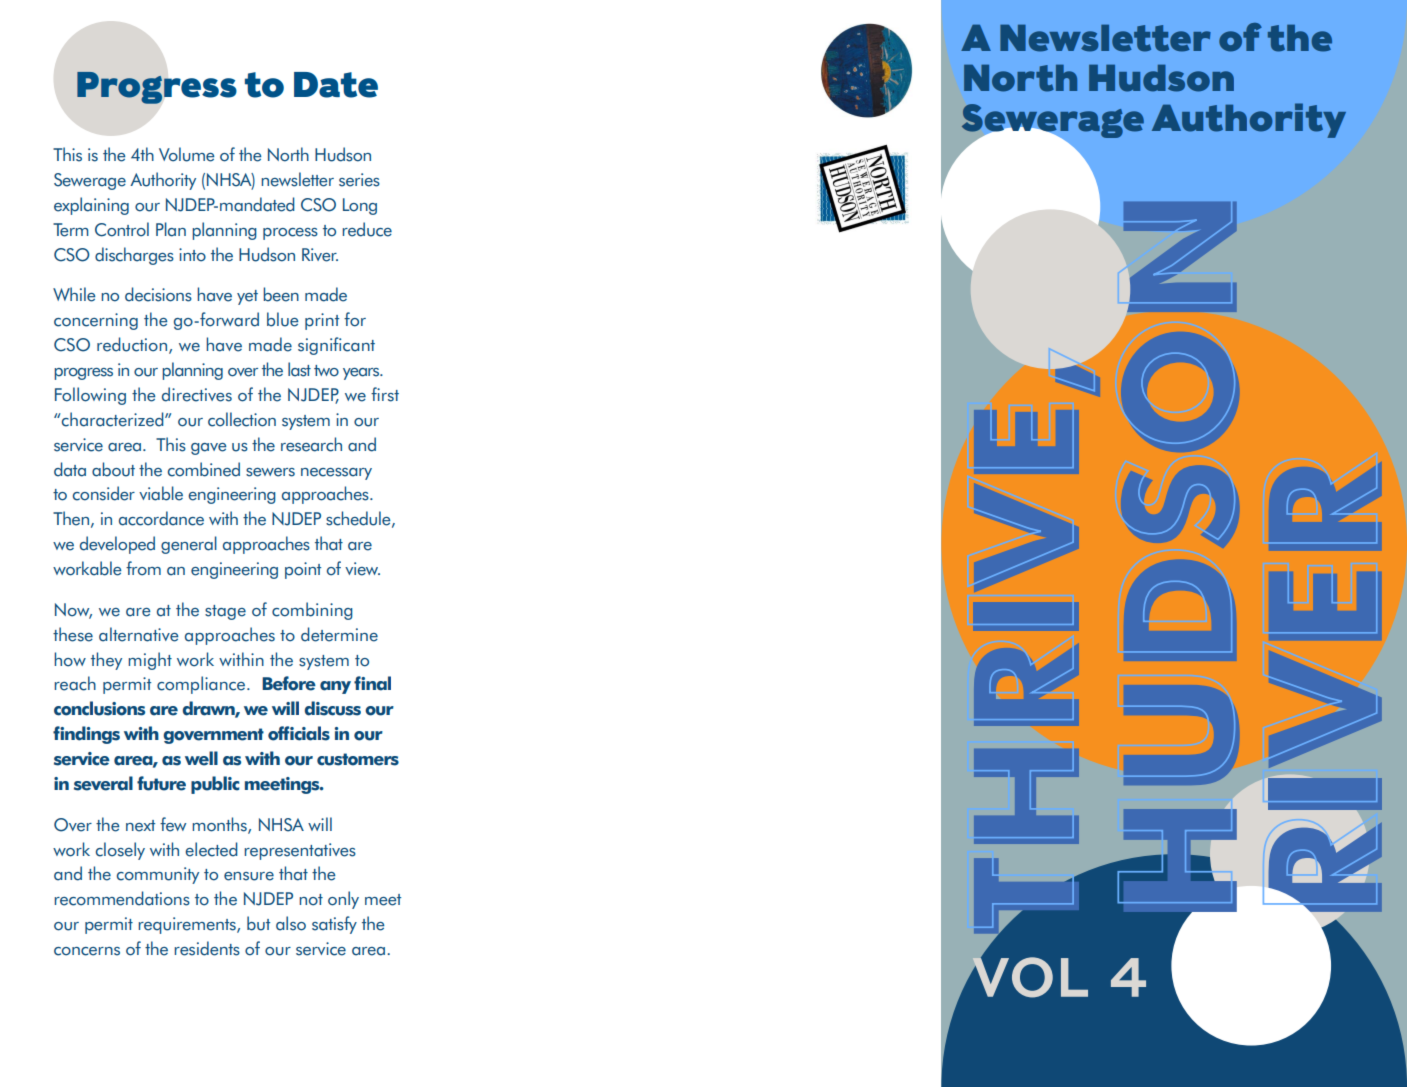 Image resolution: width=1407 pixels, height=1087 pixels. Describe the element at coordinates (117, 545) in the screenshot. I see `developed` at that location.
